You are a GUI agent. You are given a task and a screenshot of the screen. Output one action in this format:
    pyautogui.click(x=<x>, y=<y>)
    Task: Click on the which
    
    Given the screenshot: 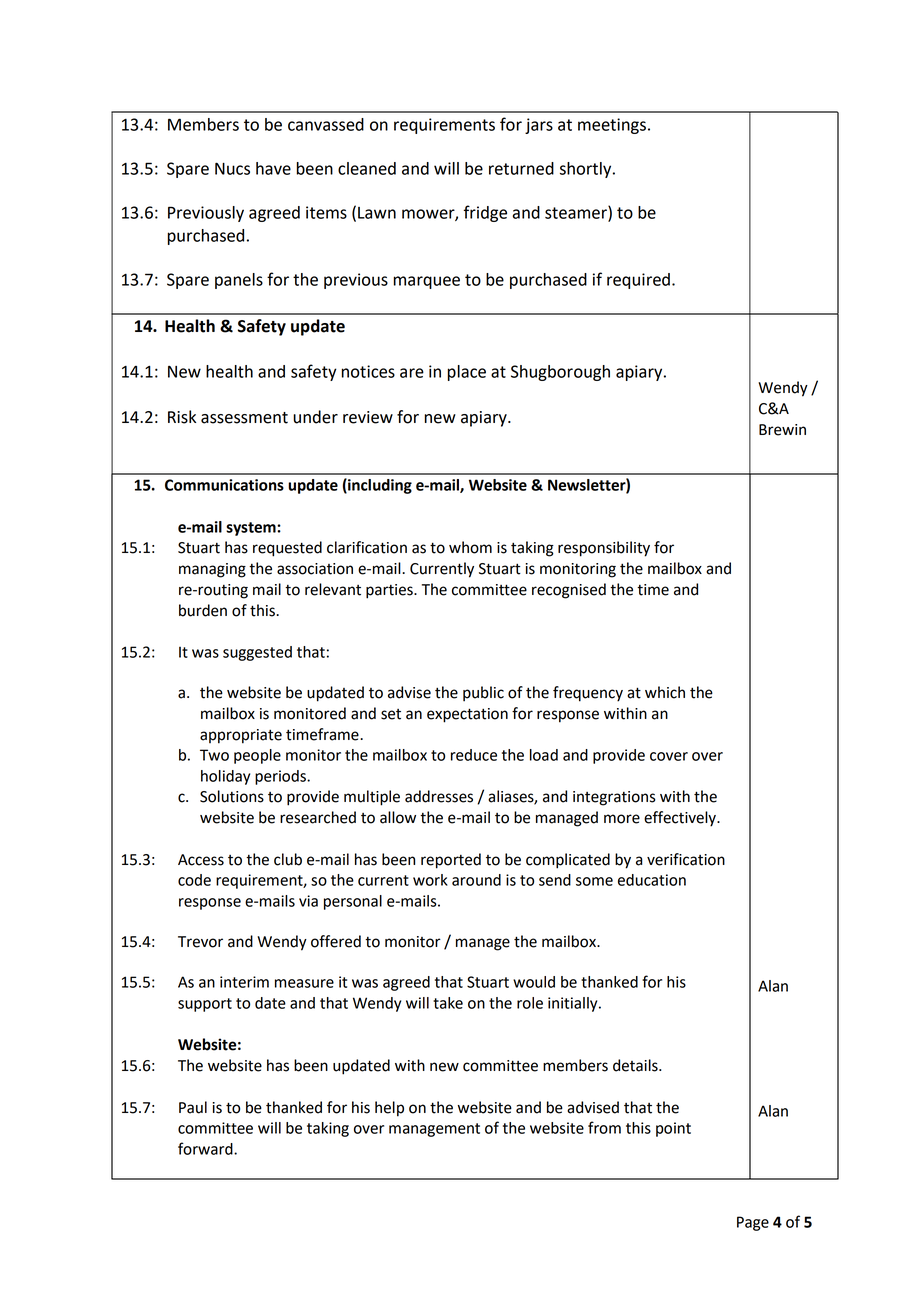 What is the action you would take?
    pyautogui.click(x=665, y=692)
